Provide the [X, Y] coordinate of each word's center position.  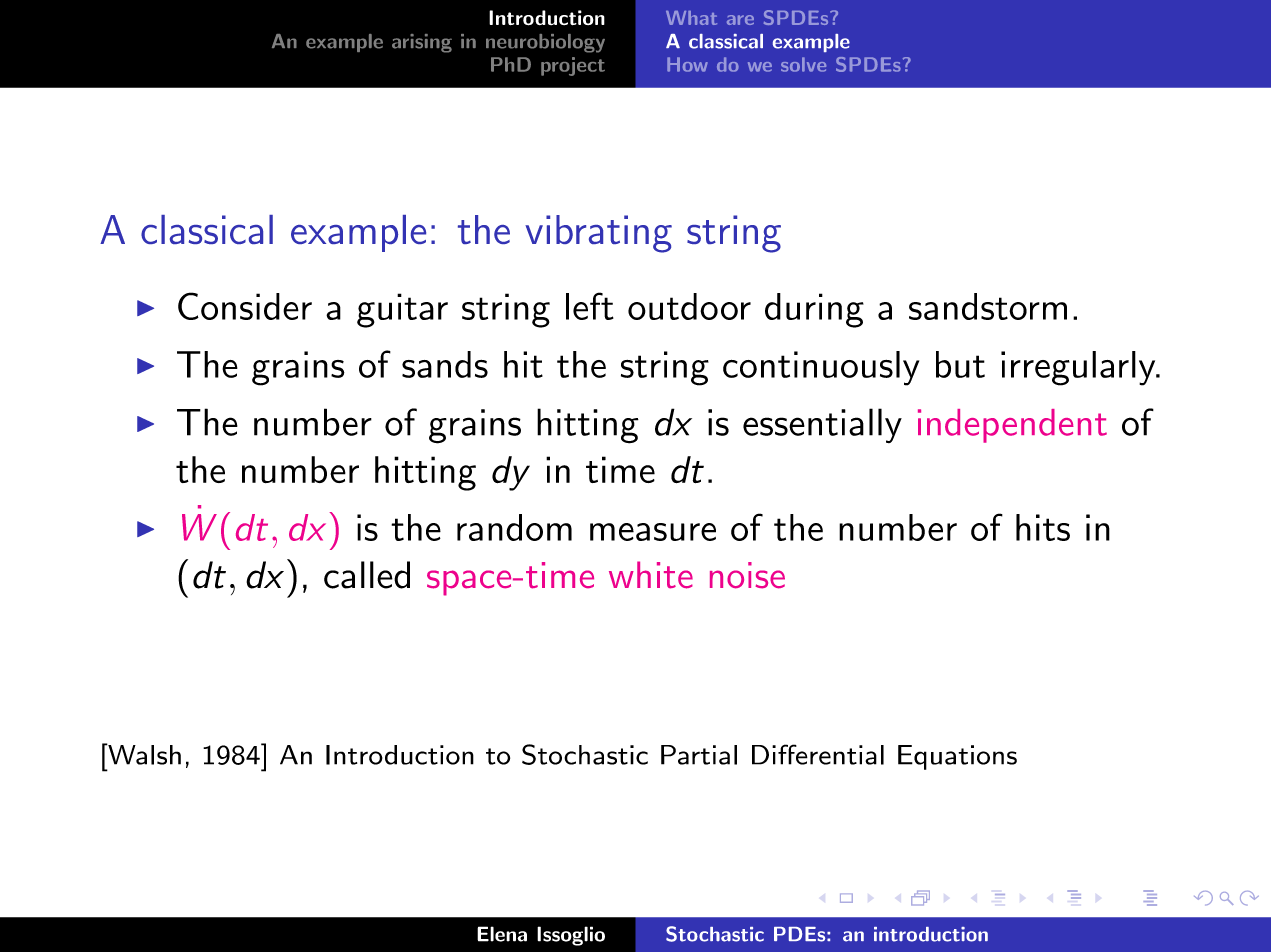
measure [653, 532]
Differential [818, 754]
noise [747, 575]
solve [803, 64]
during [814, 310]
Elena [502, 934]
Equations [957, 757]
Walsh [143, 754]
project [573, 66]
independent [1012, 426]
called [367, 575]
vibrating [598, 234]
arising [422, 43]
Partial [699, 755]
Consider [245, 306]
